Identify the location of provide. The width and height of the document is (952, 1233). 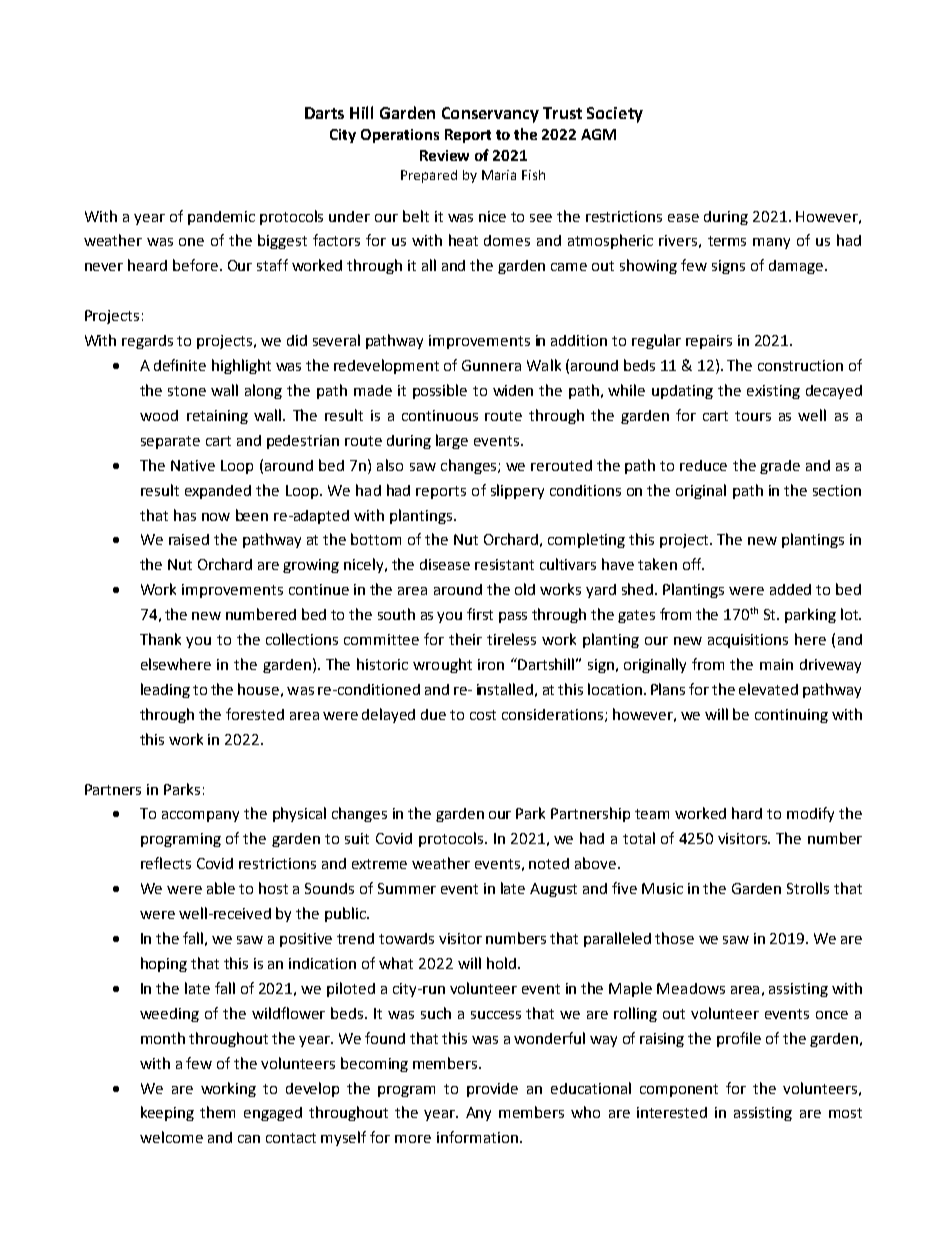
(492, 1090).
